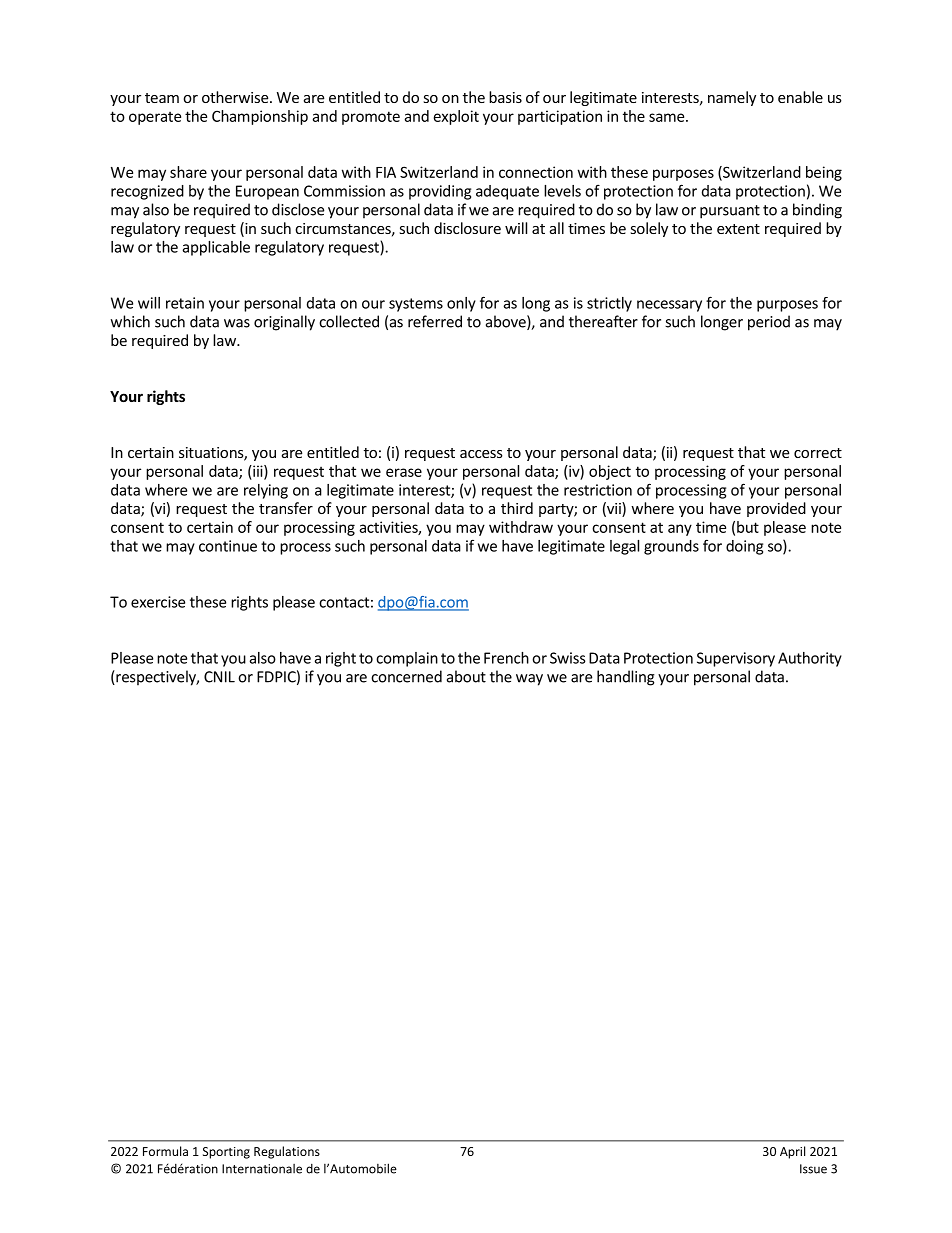 The height and width of the screenshot is (1233, 952). What do you see at coordinates (226, 1153) in the screenshot?
I see `Sporting` at bounding box center [226, 1153].
